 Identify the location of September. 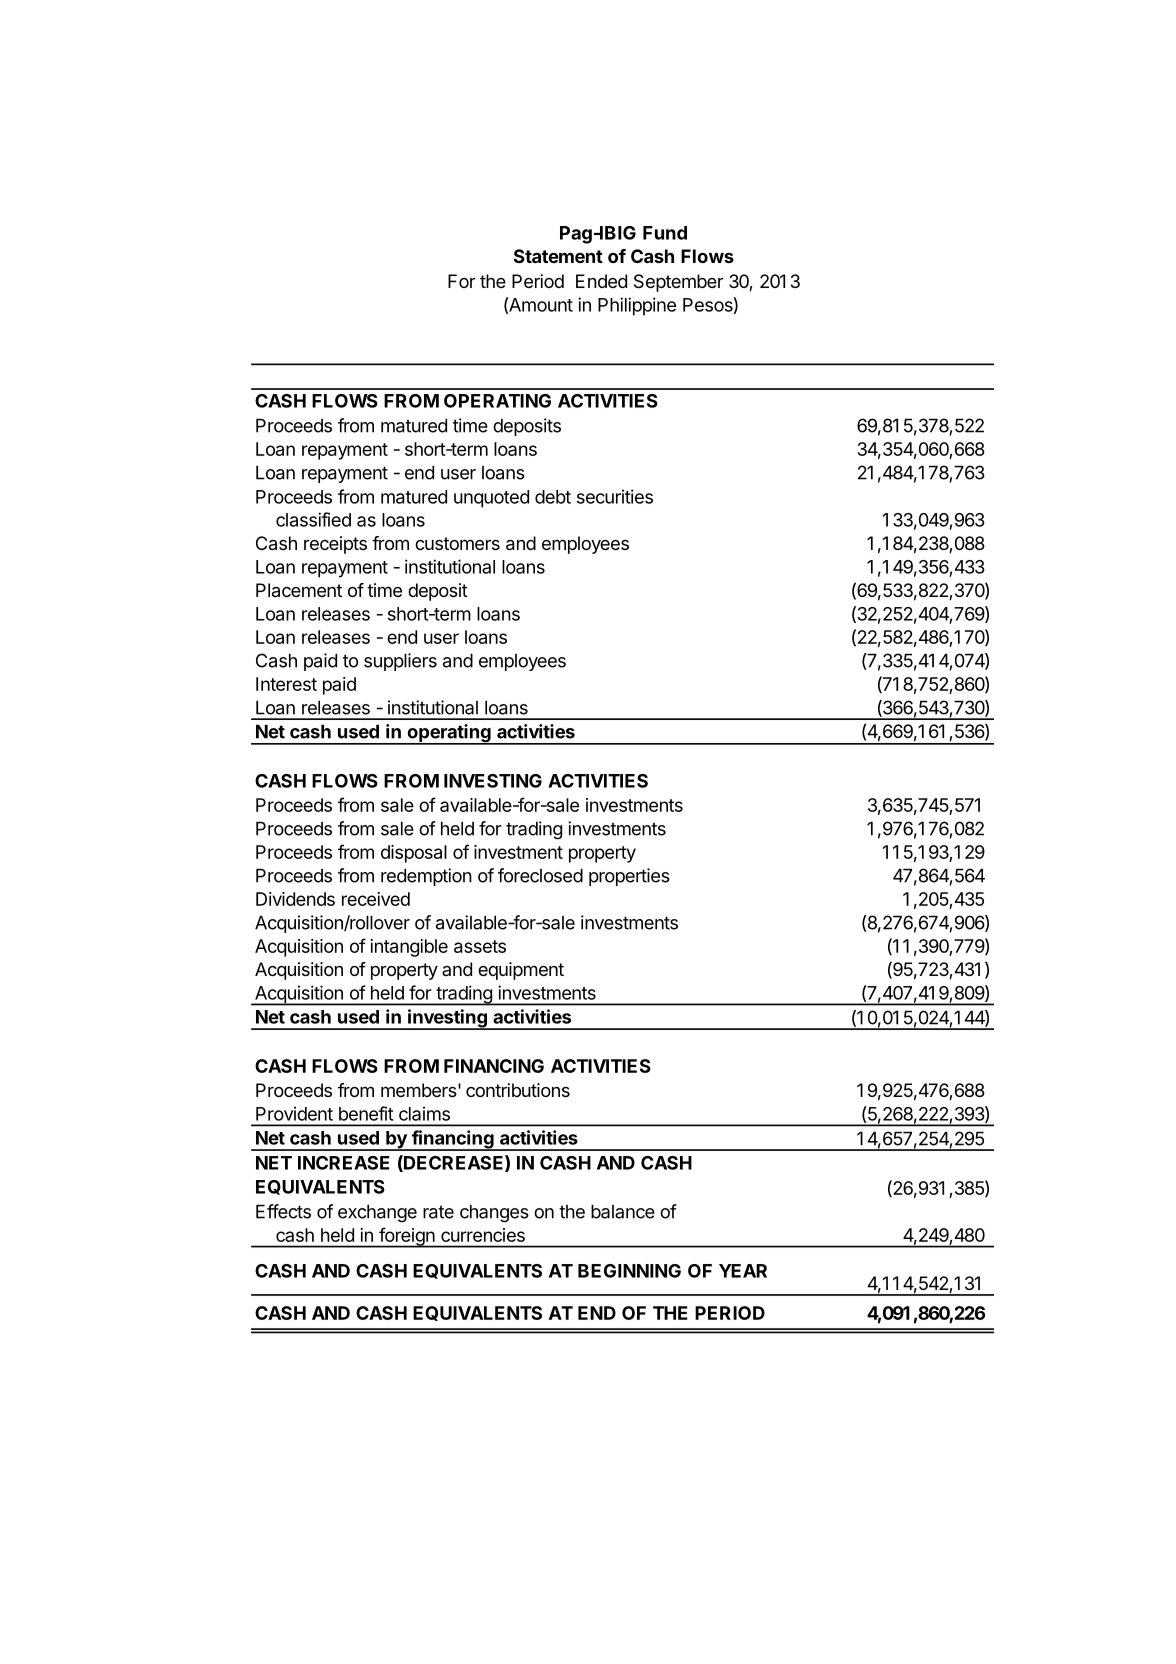
(679, 283).
